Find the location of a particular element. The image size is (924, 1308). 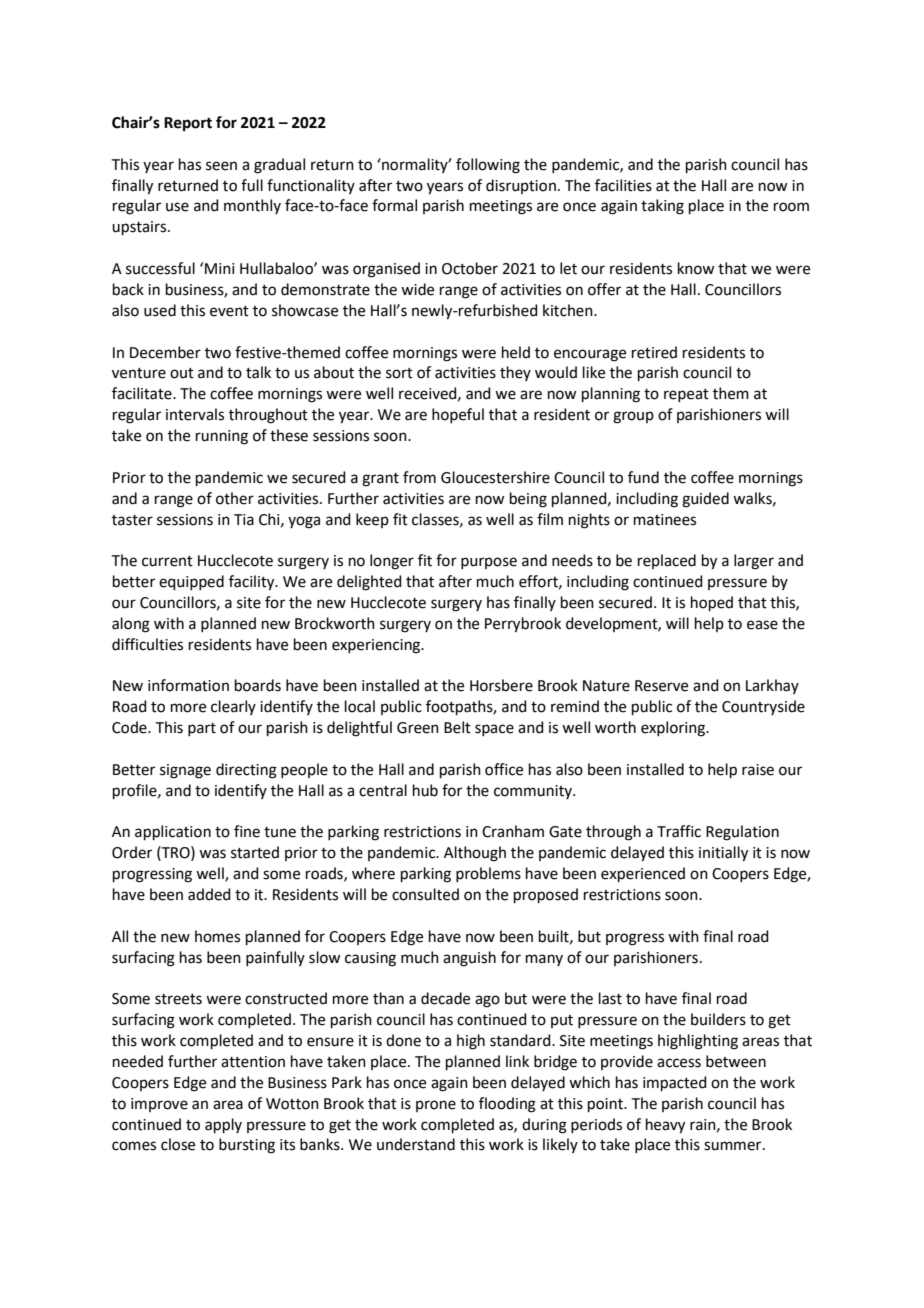

repeat is located at coordinates (686, 395).
